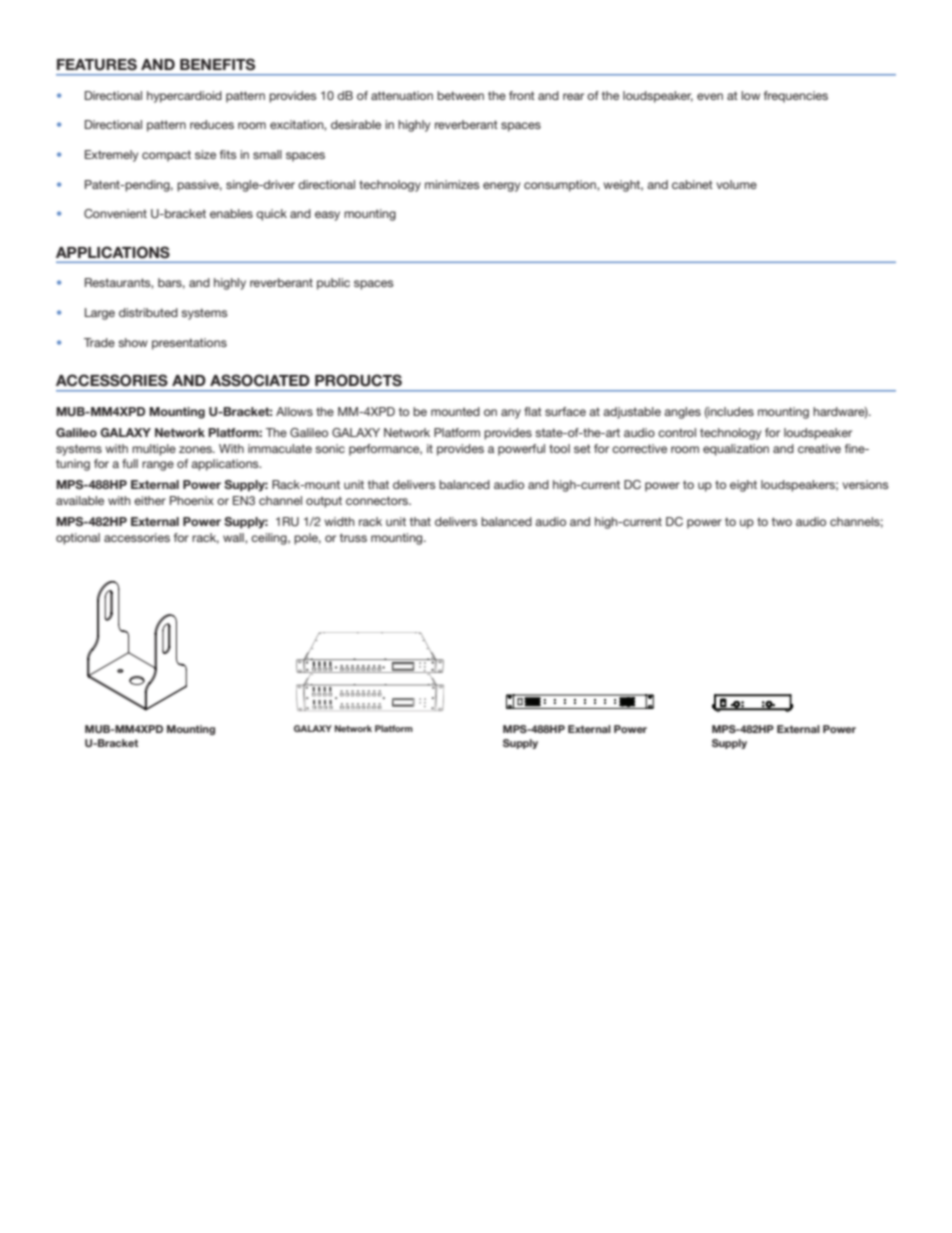 This screenshot has width=952, height=1233. Describe the element at coordinates (154, 450) in the screenshot. I see `multiple` at that location.
